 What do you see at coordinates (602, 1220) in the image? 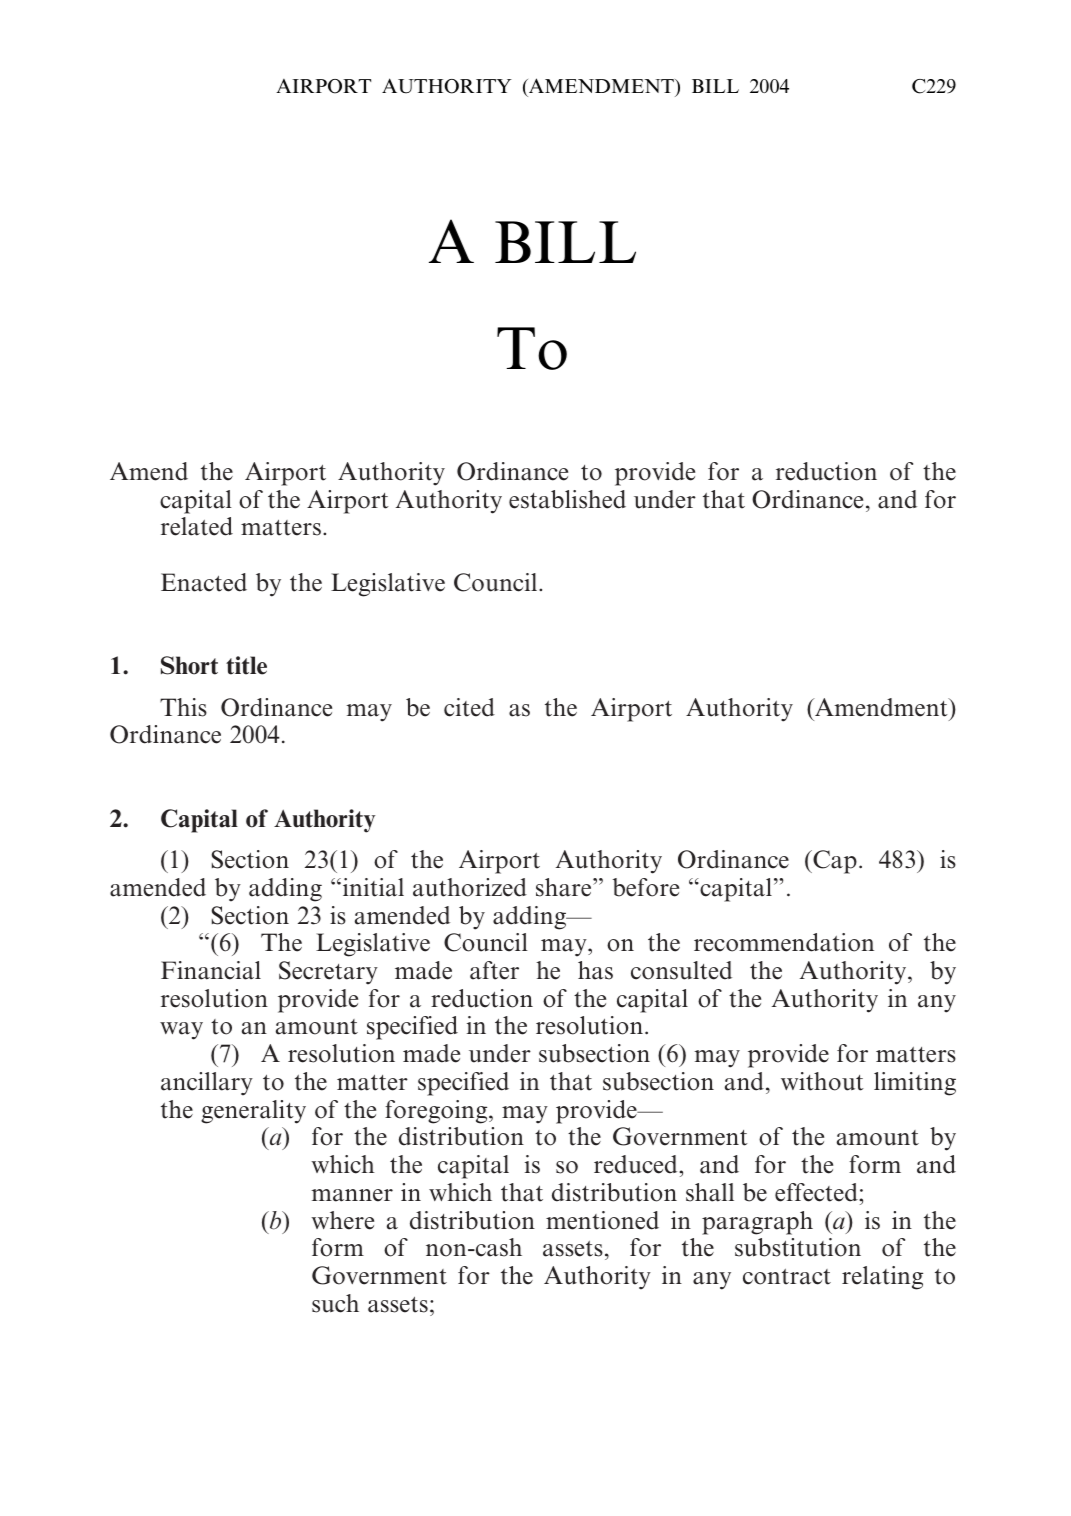
I see `mentioned` at bounding box center [602, 1220].
